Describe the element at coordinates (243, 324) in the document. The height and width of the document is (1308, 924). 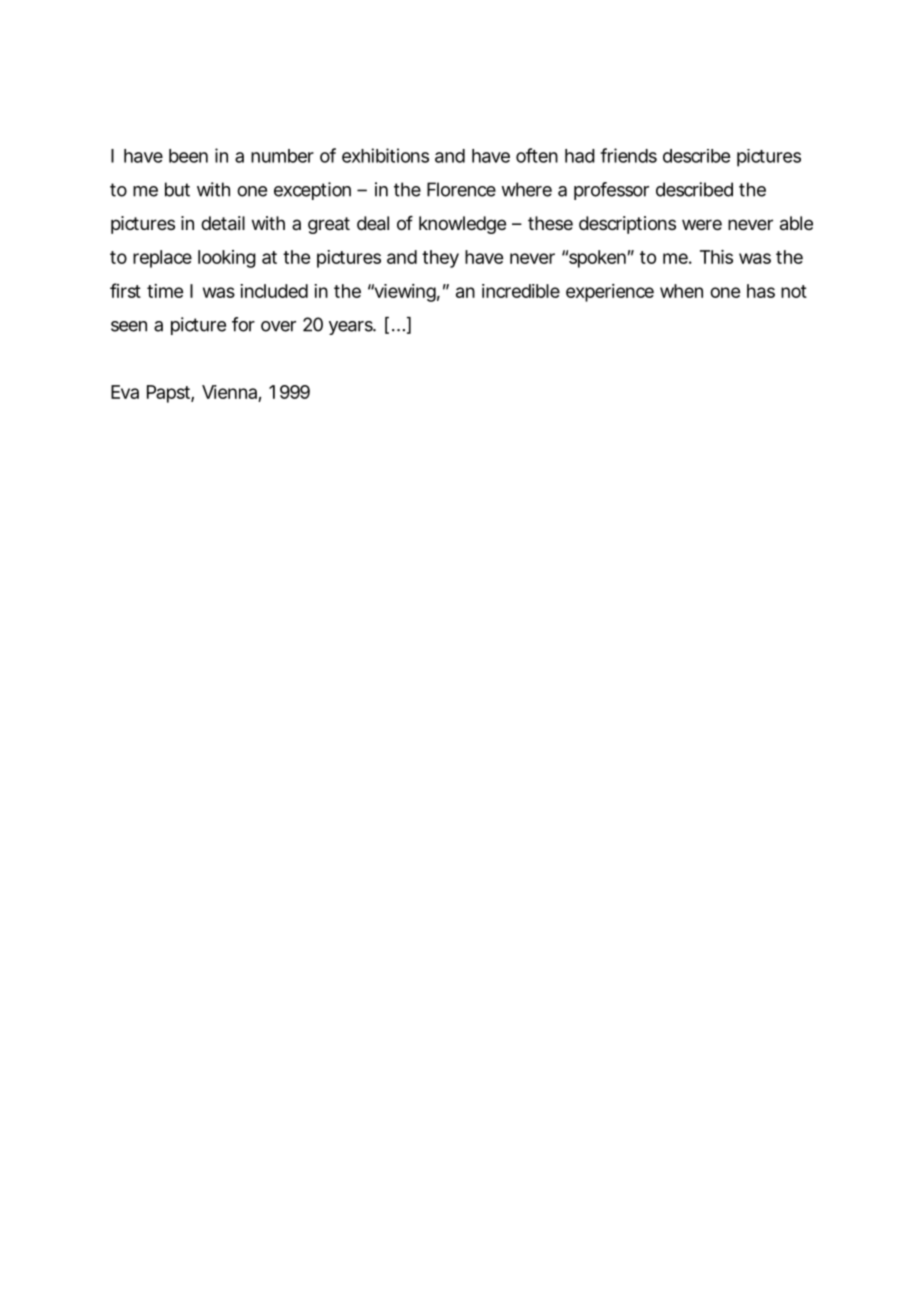
I see `for` at that location.
